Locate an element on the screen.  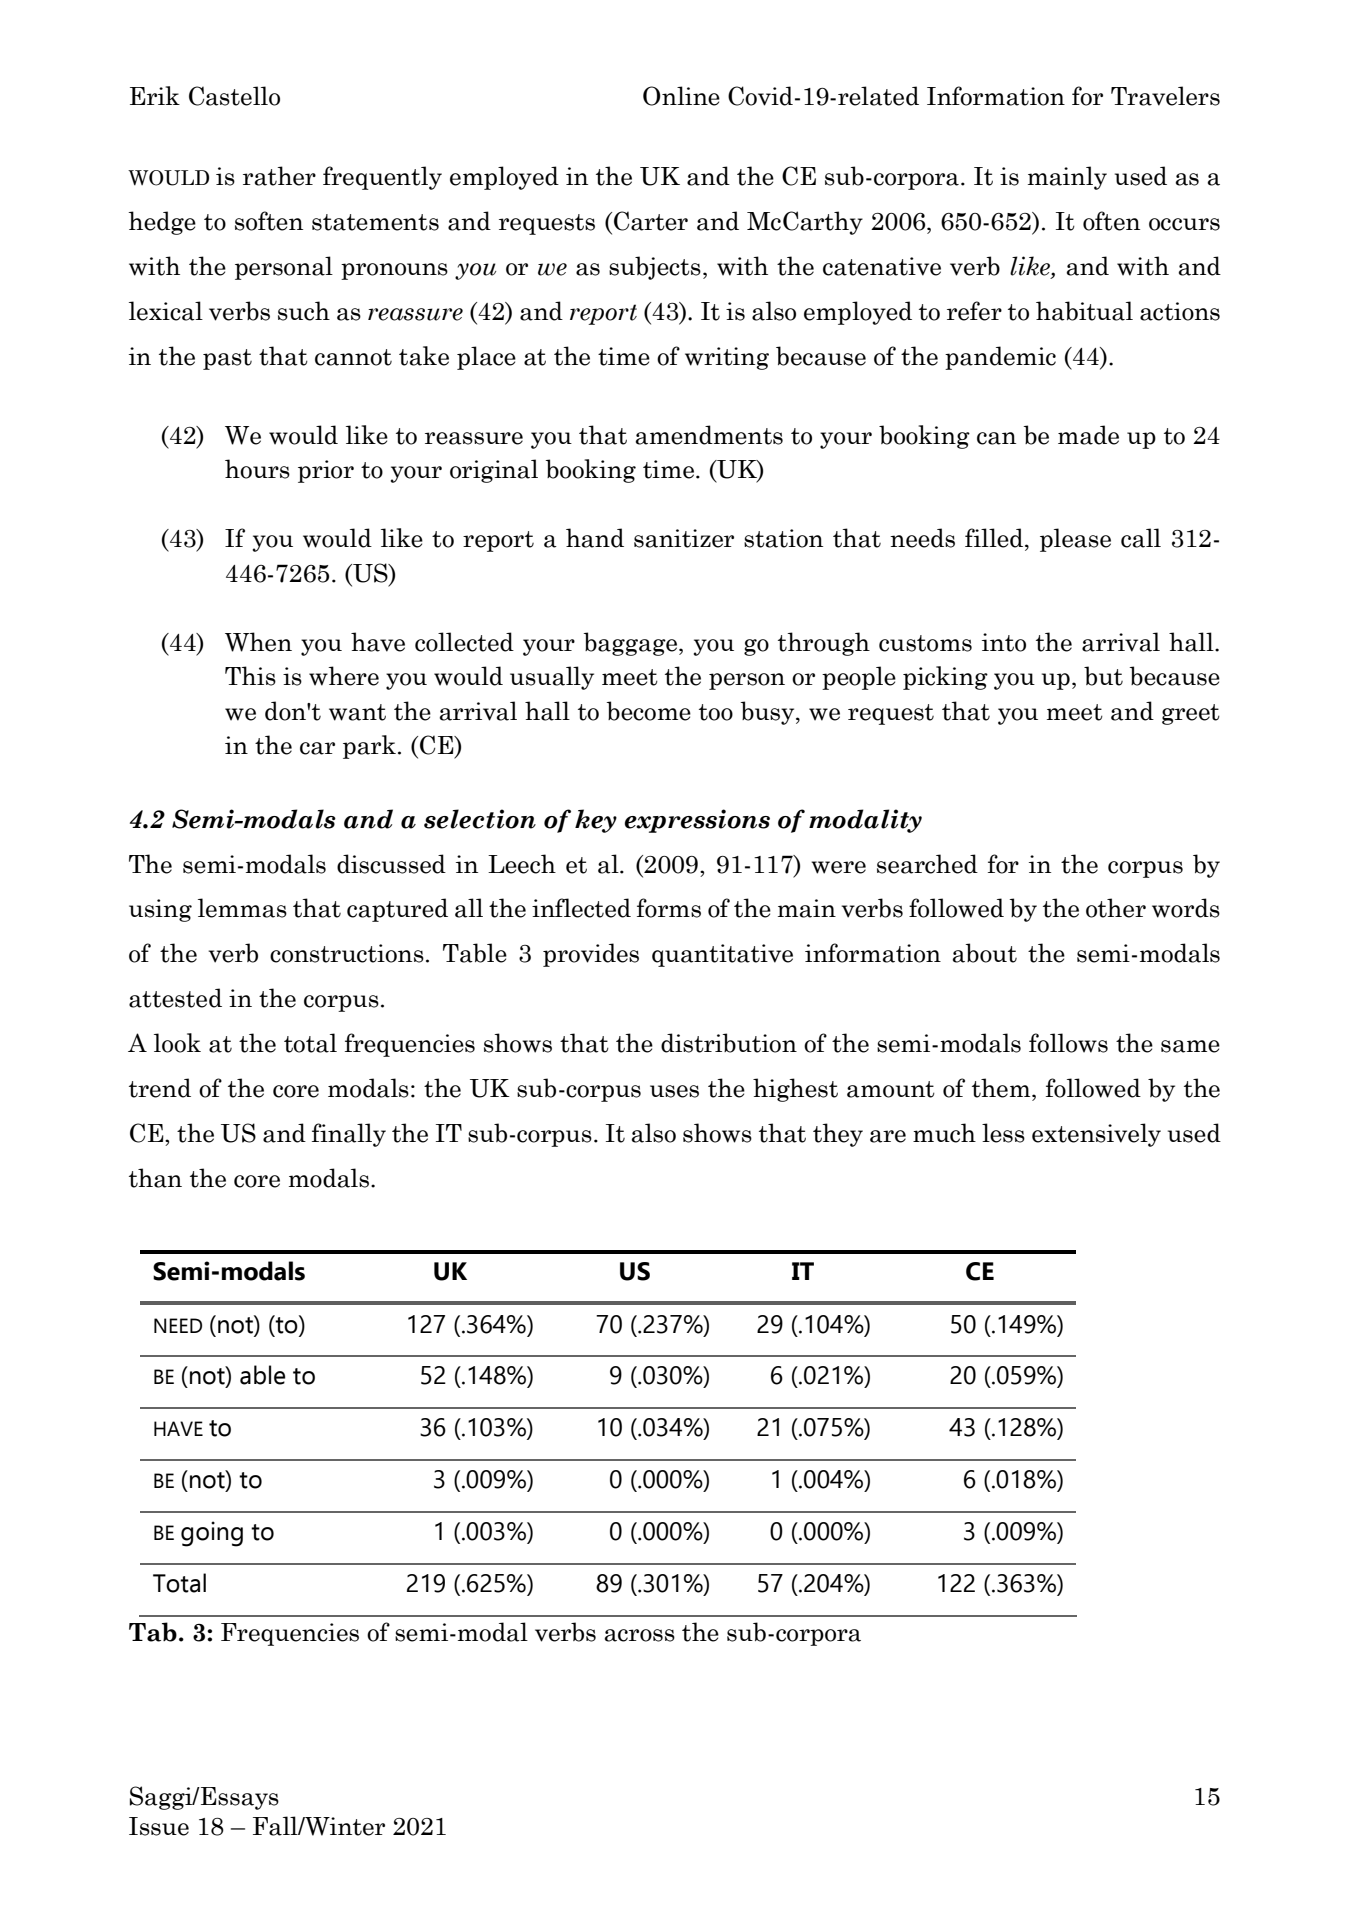
rather is located at coordinates (279, 176).
